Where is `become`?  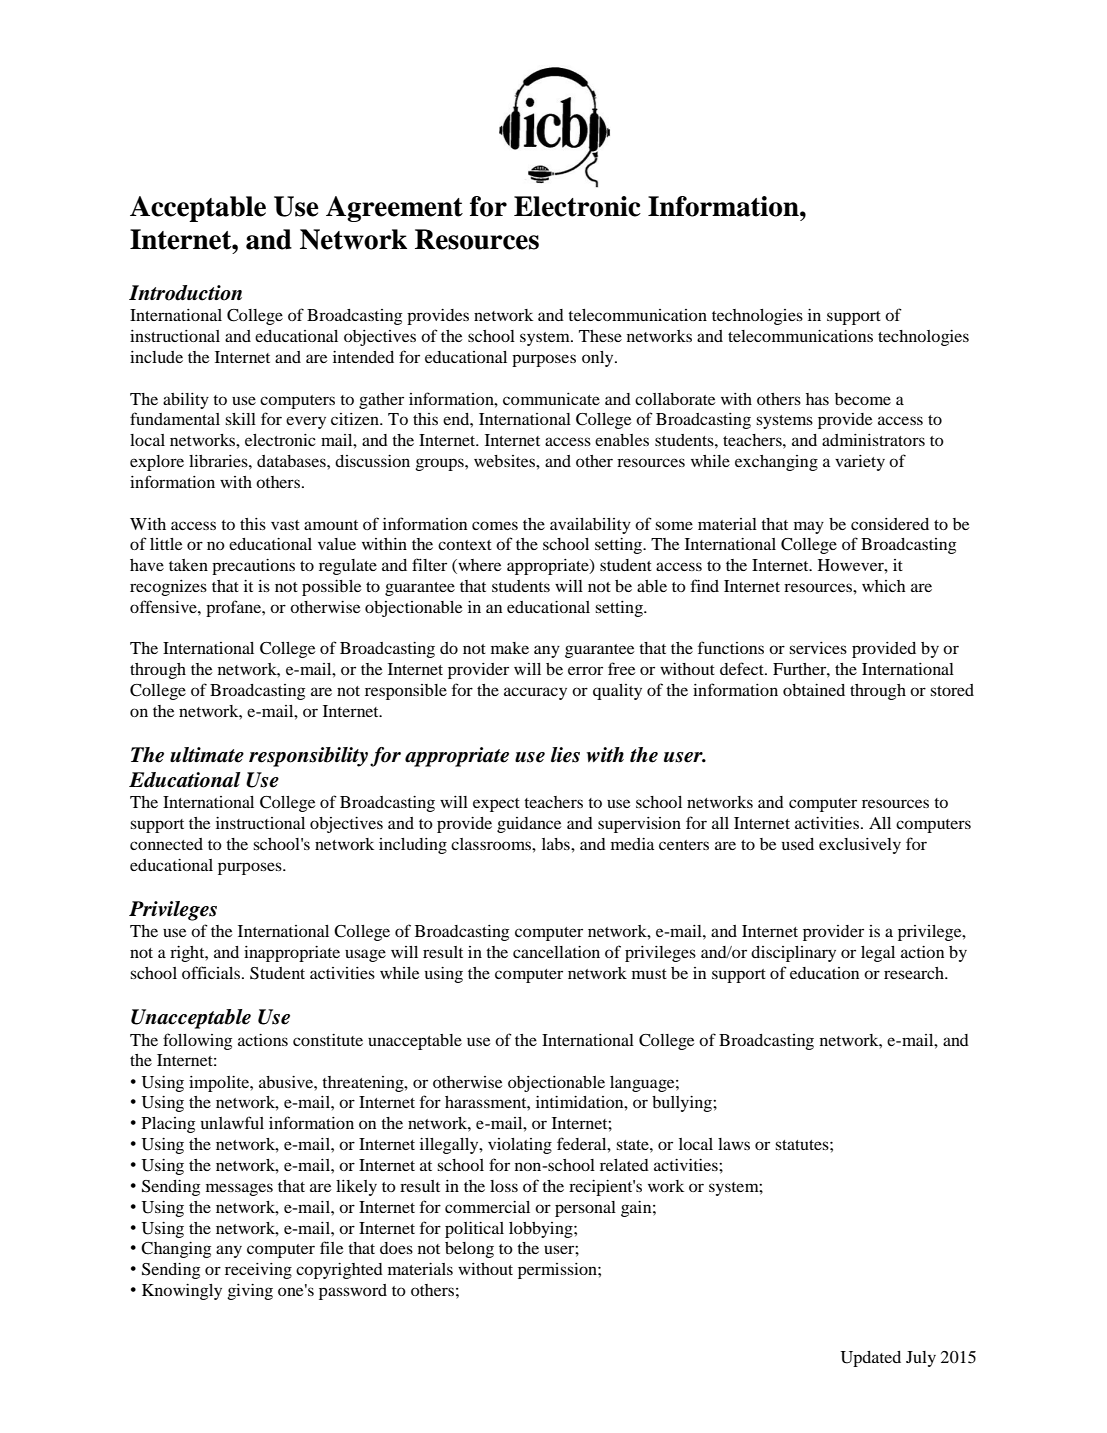
become is located at coordinates (863, 399).
